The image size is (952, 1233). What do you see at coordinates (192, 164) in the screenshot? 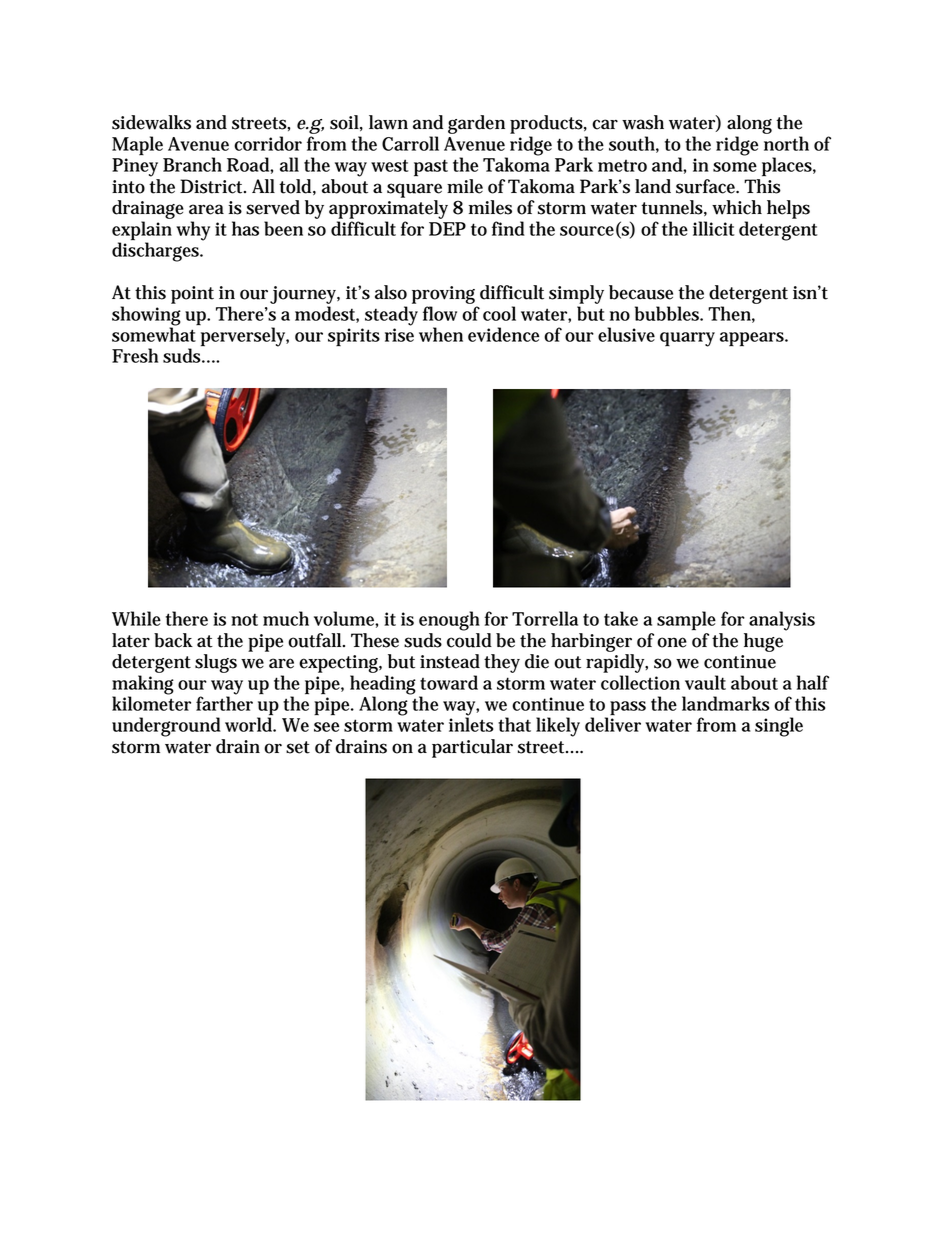
I see `Branch` at bounding box center [192, 164].
